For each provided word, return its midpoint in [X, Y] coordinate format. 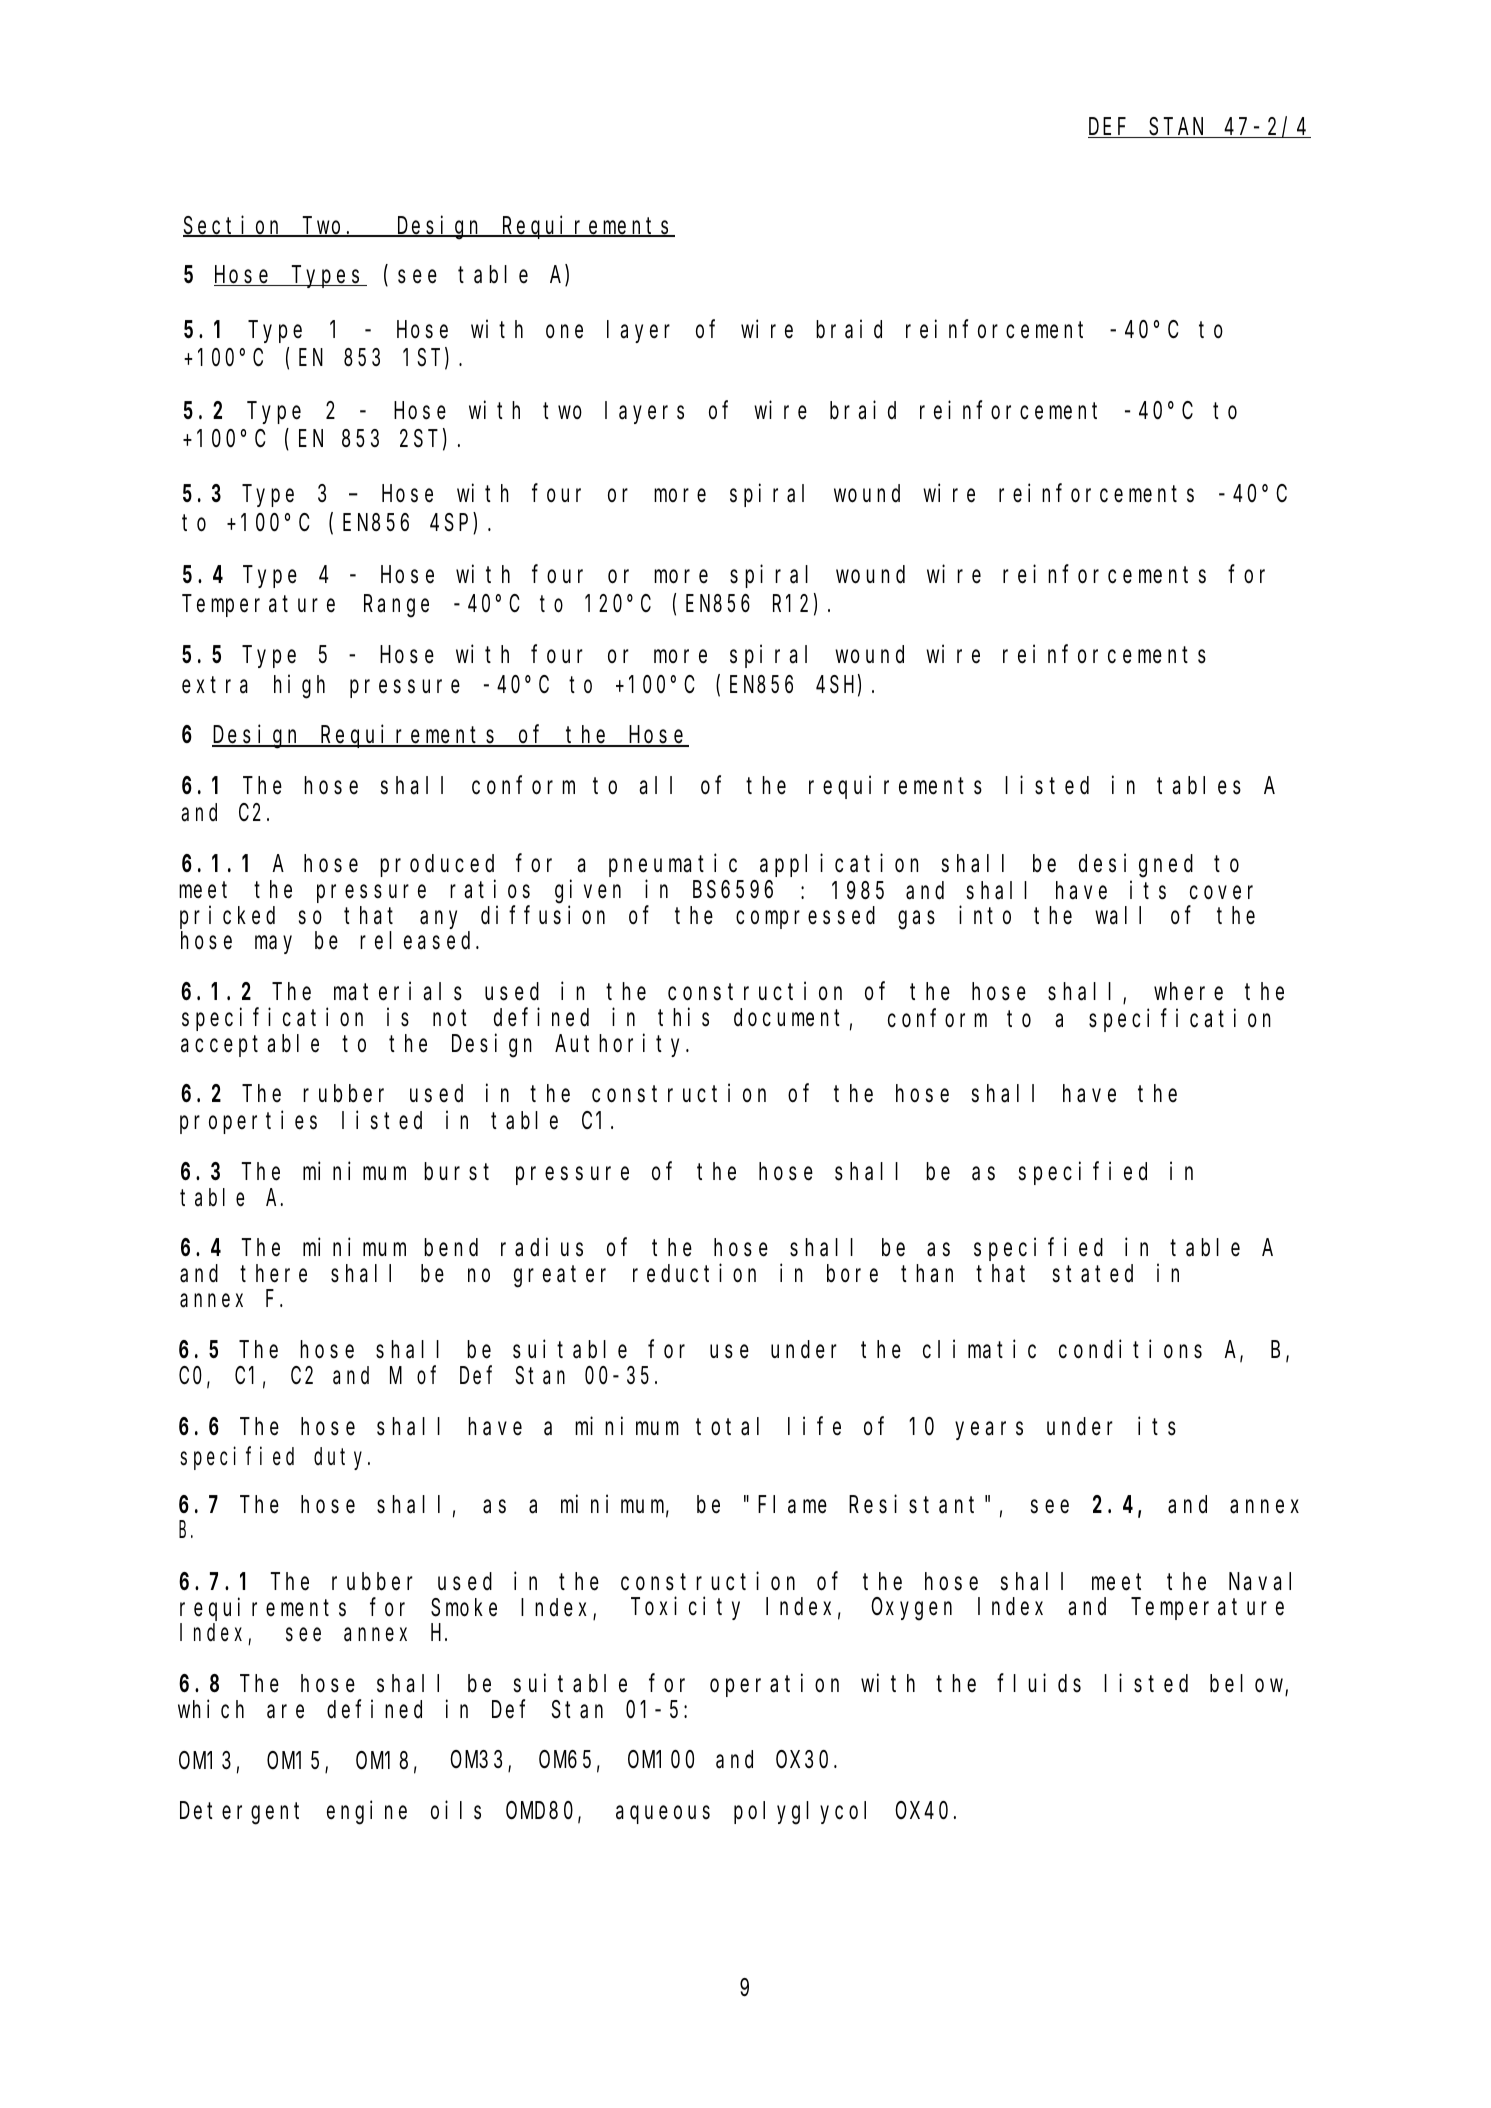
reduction [694, 1273]
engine [367, 1813]
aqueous [663, 1815]
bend [451, 1248]
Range [396, 607]
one [564, 332]
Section [234, 226]
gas [916, 920]
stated [1093, 1274]
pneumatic [673, 865]
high [299, 686]
